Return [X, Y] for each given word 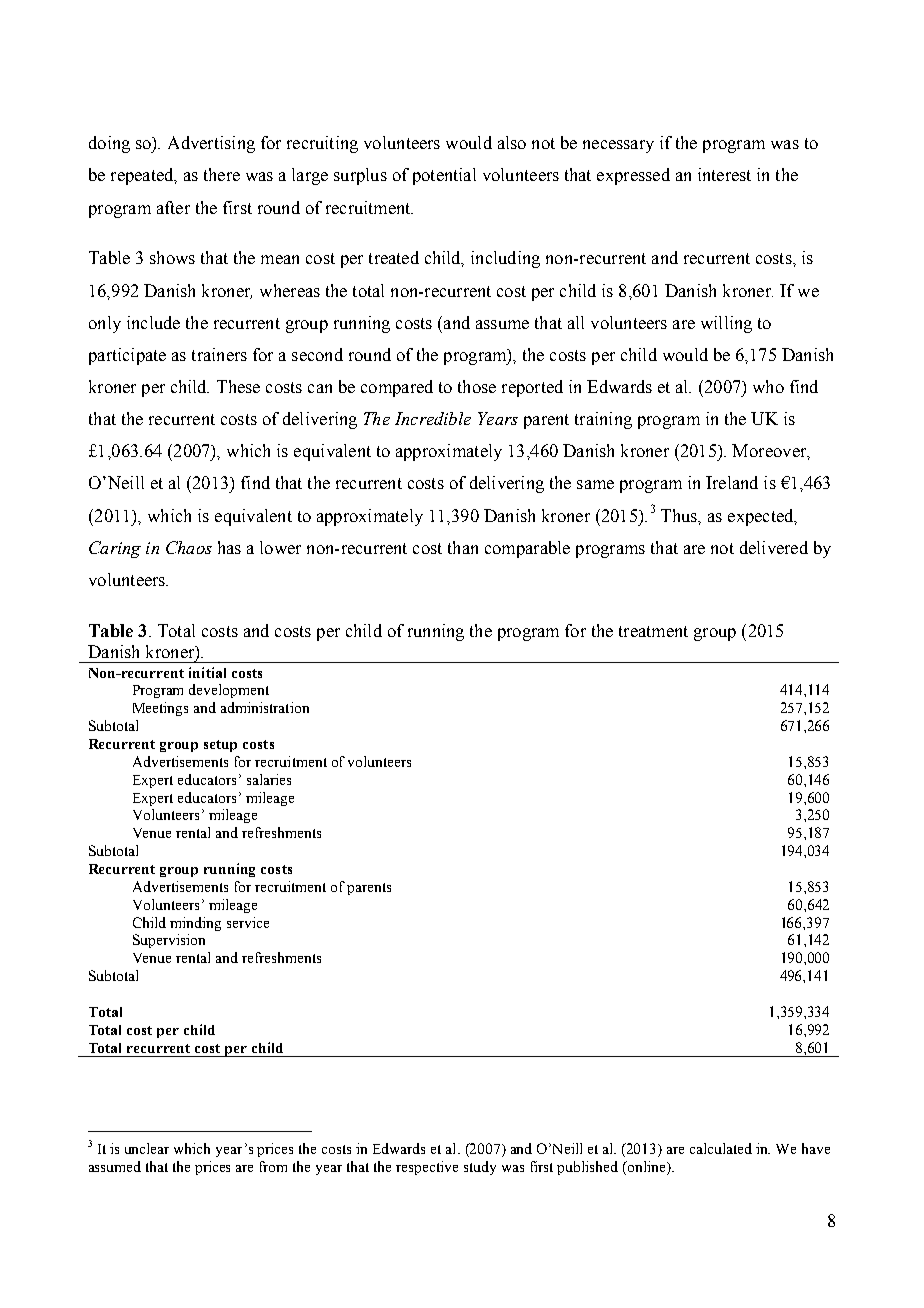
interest [724, 174]
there [222, 174]
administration [265, 707]
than [463, 547]
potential [444, 176]
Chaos [189, 547]
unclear [147, 1148]
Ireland [732, 482]
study [480, 1168]
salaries [269, 779]
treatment [653, 631]
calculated [721, 1148]
